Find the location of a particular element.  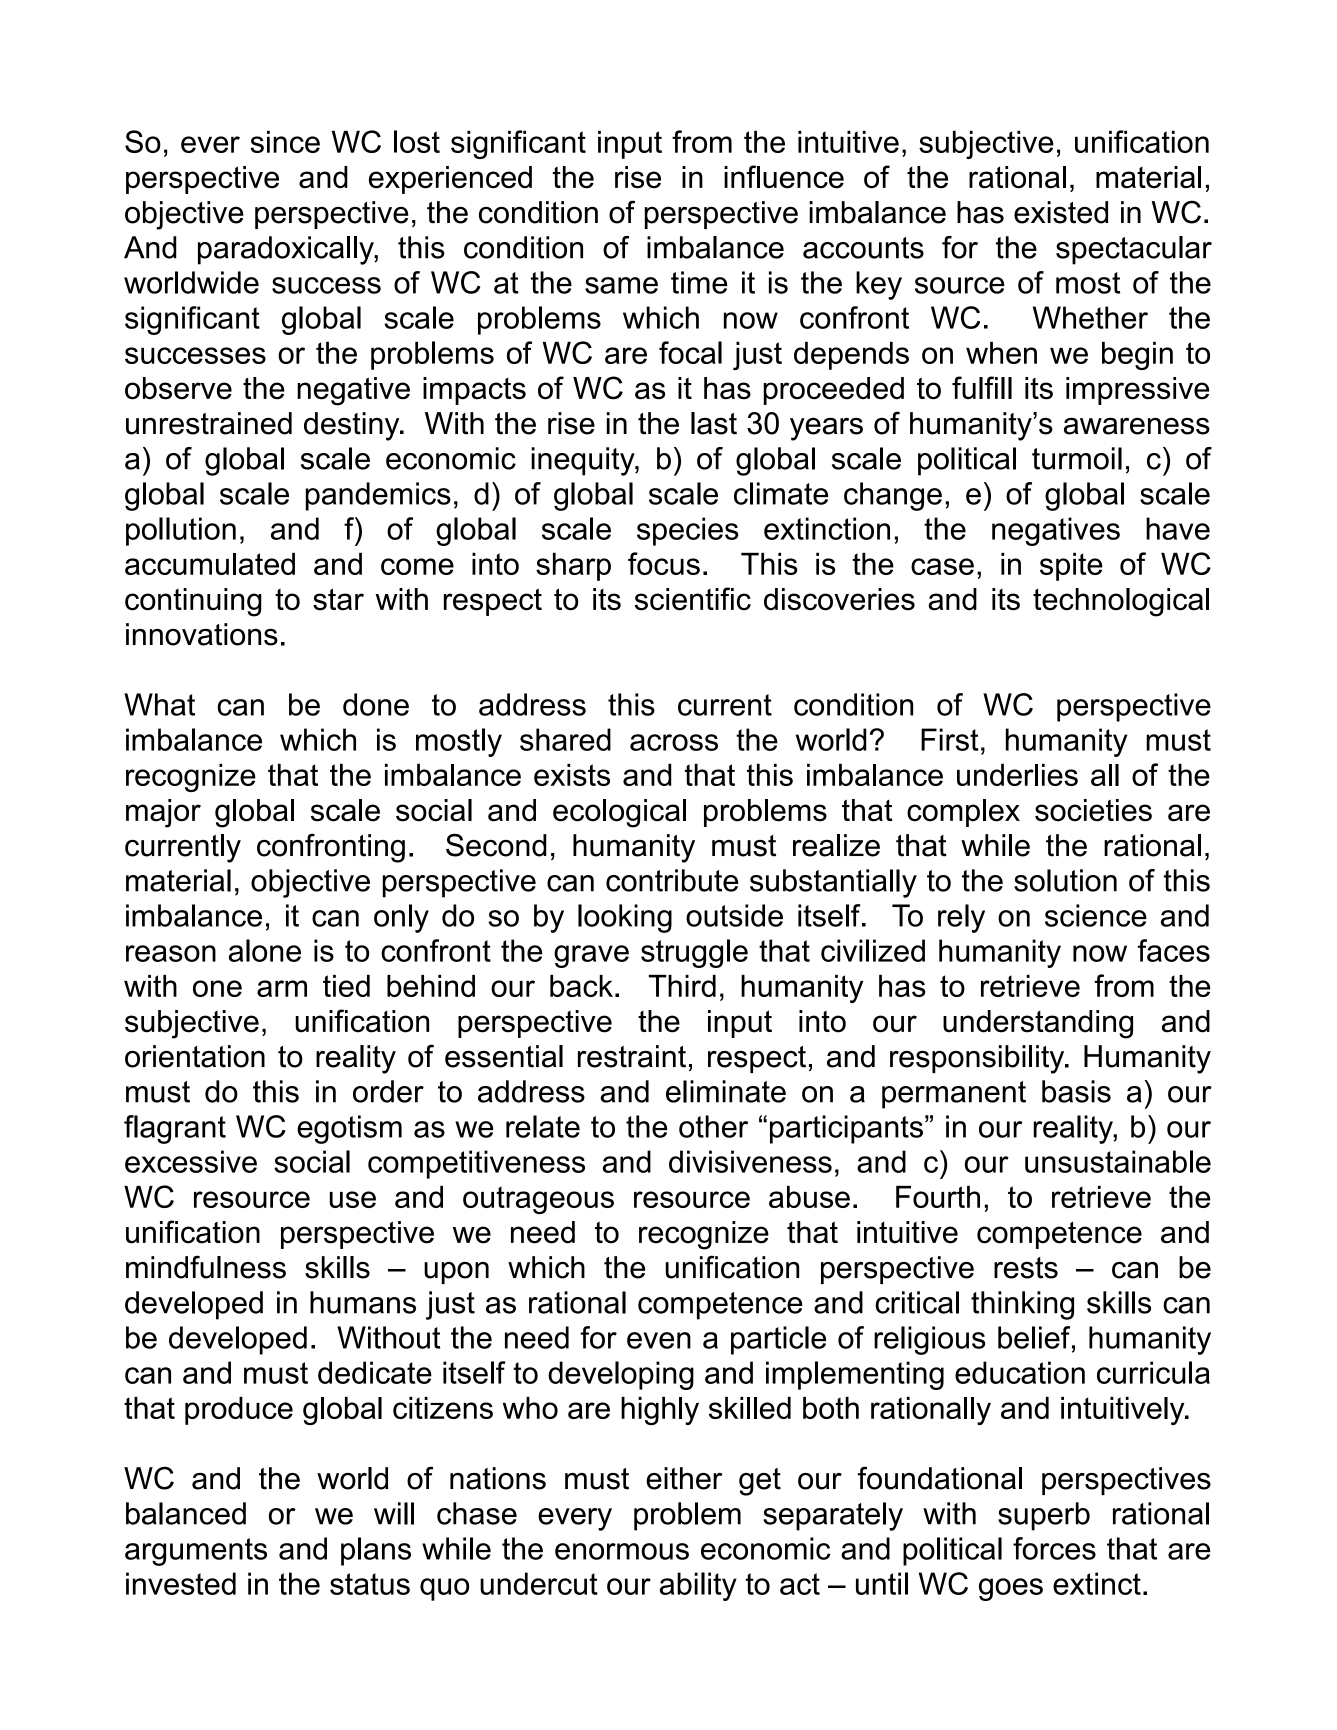

enormous is located at coordinates (622, 1551).
